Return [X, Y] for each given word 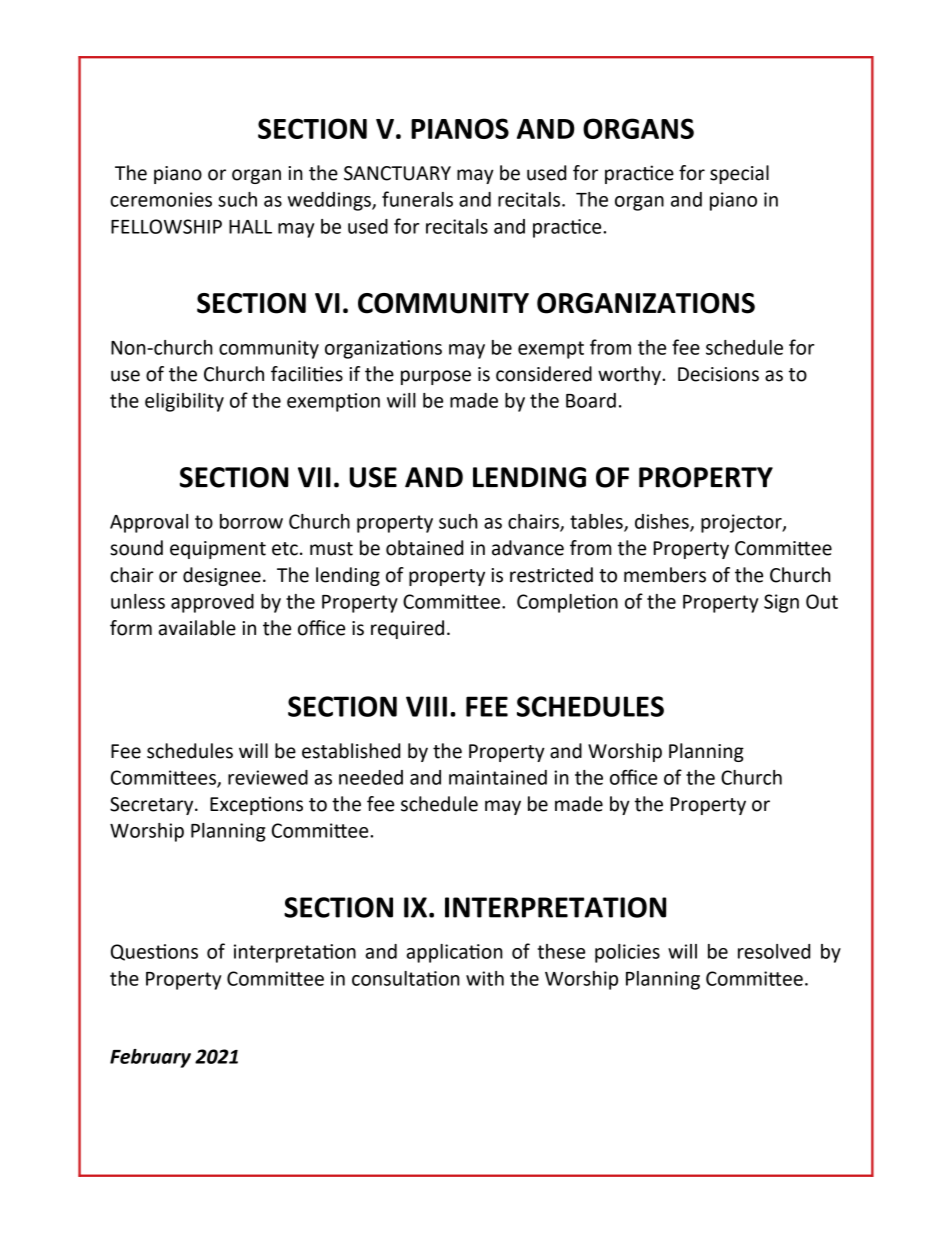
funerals [417, 199]
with [485, 978]
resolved [774, 951]
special [739, 174]
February [150, 1058]
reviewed [268, 777]
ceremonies [161, 199]
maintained [498, 777]
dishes [663, 522]
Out [822, 601]
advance [528, 548]
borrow [251, 521]
